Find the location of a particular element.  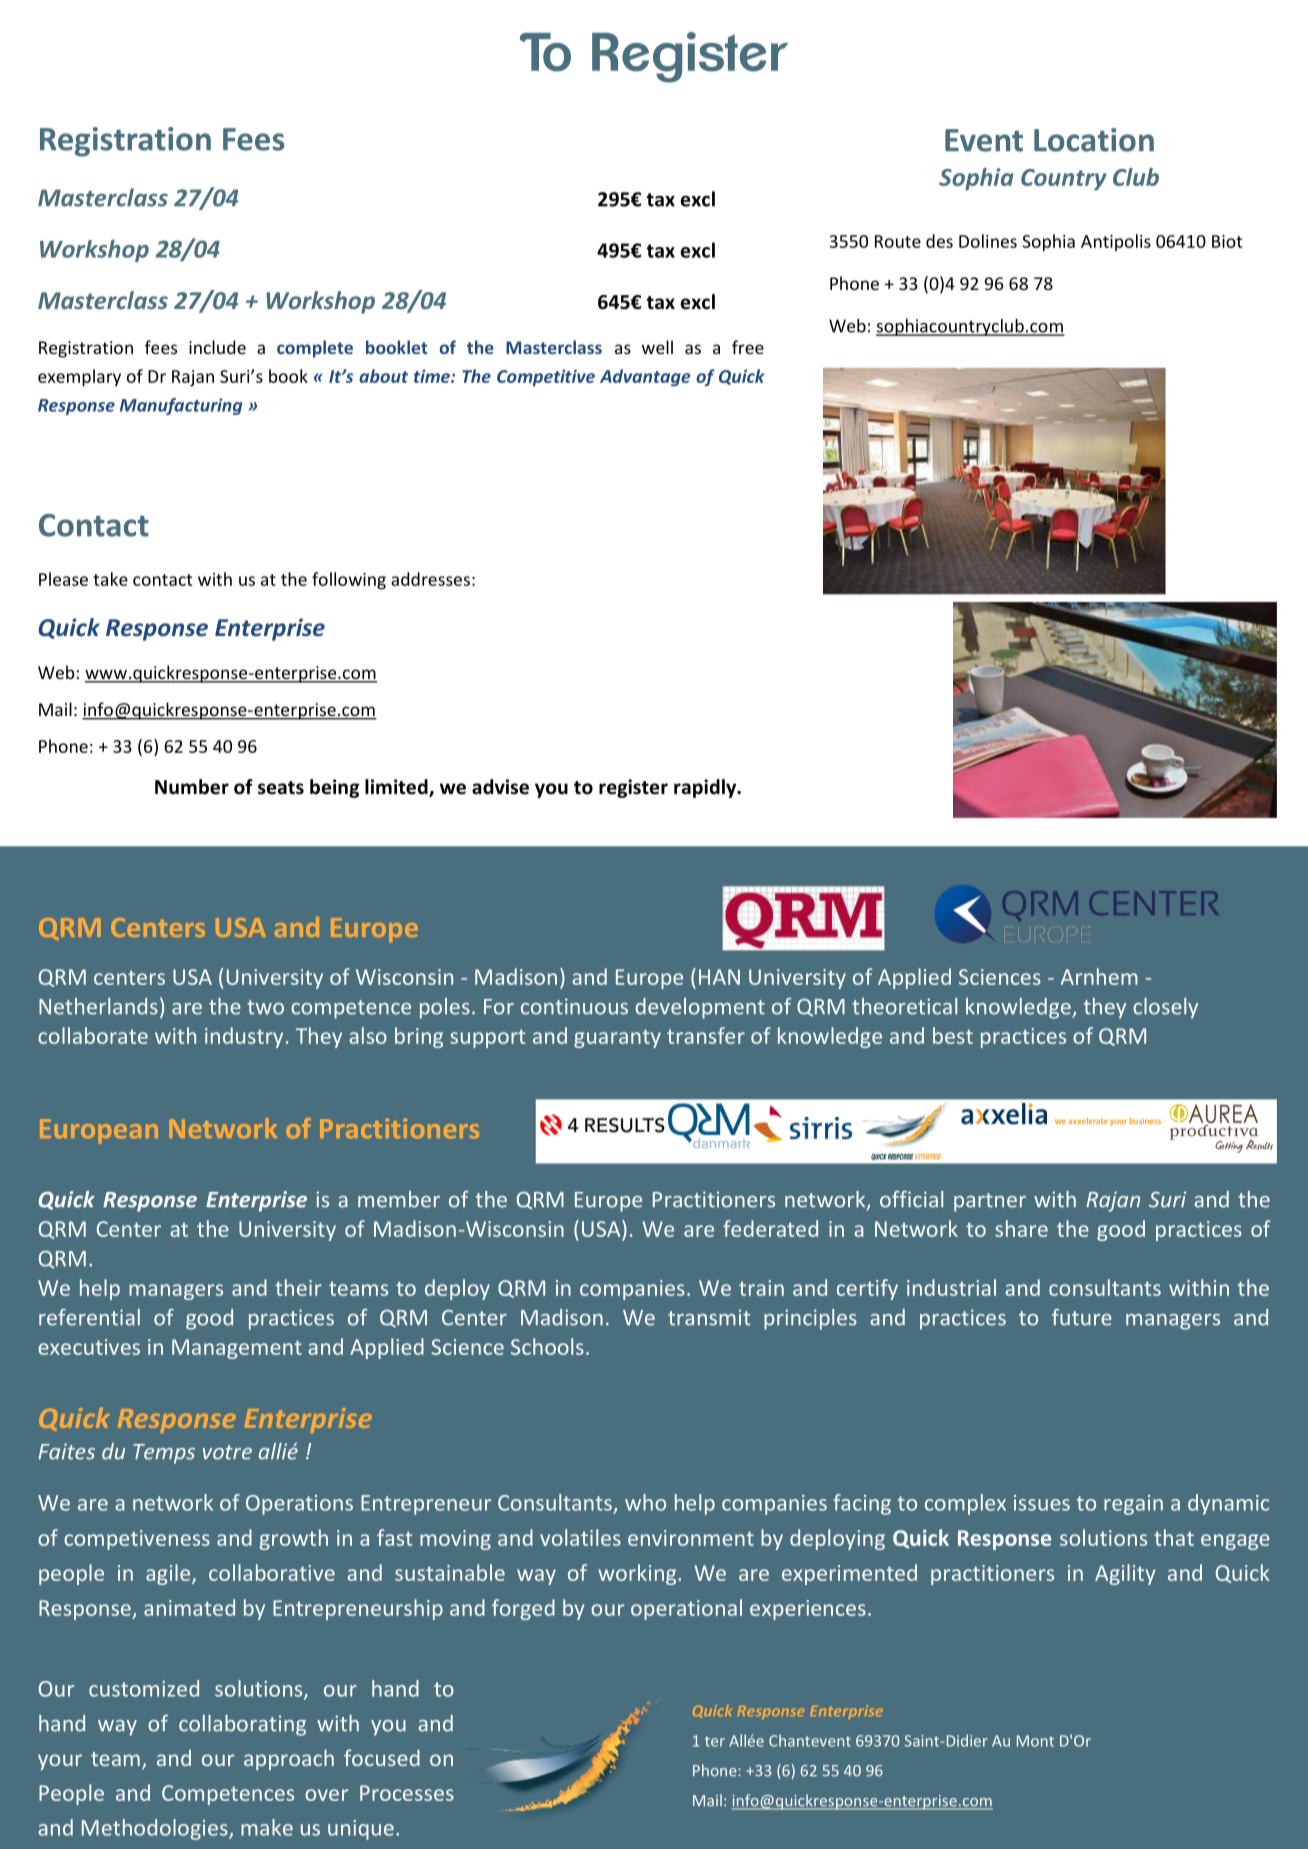

Arnhem is located at coordinates (1099, 976).
